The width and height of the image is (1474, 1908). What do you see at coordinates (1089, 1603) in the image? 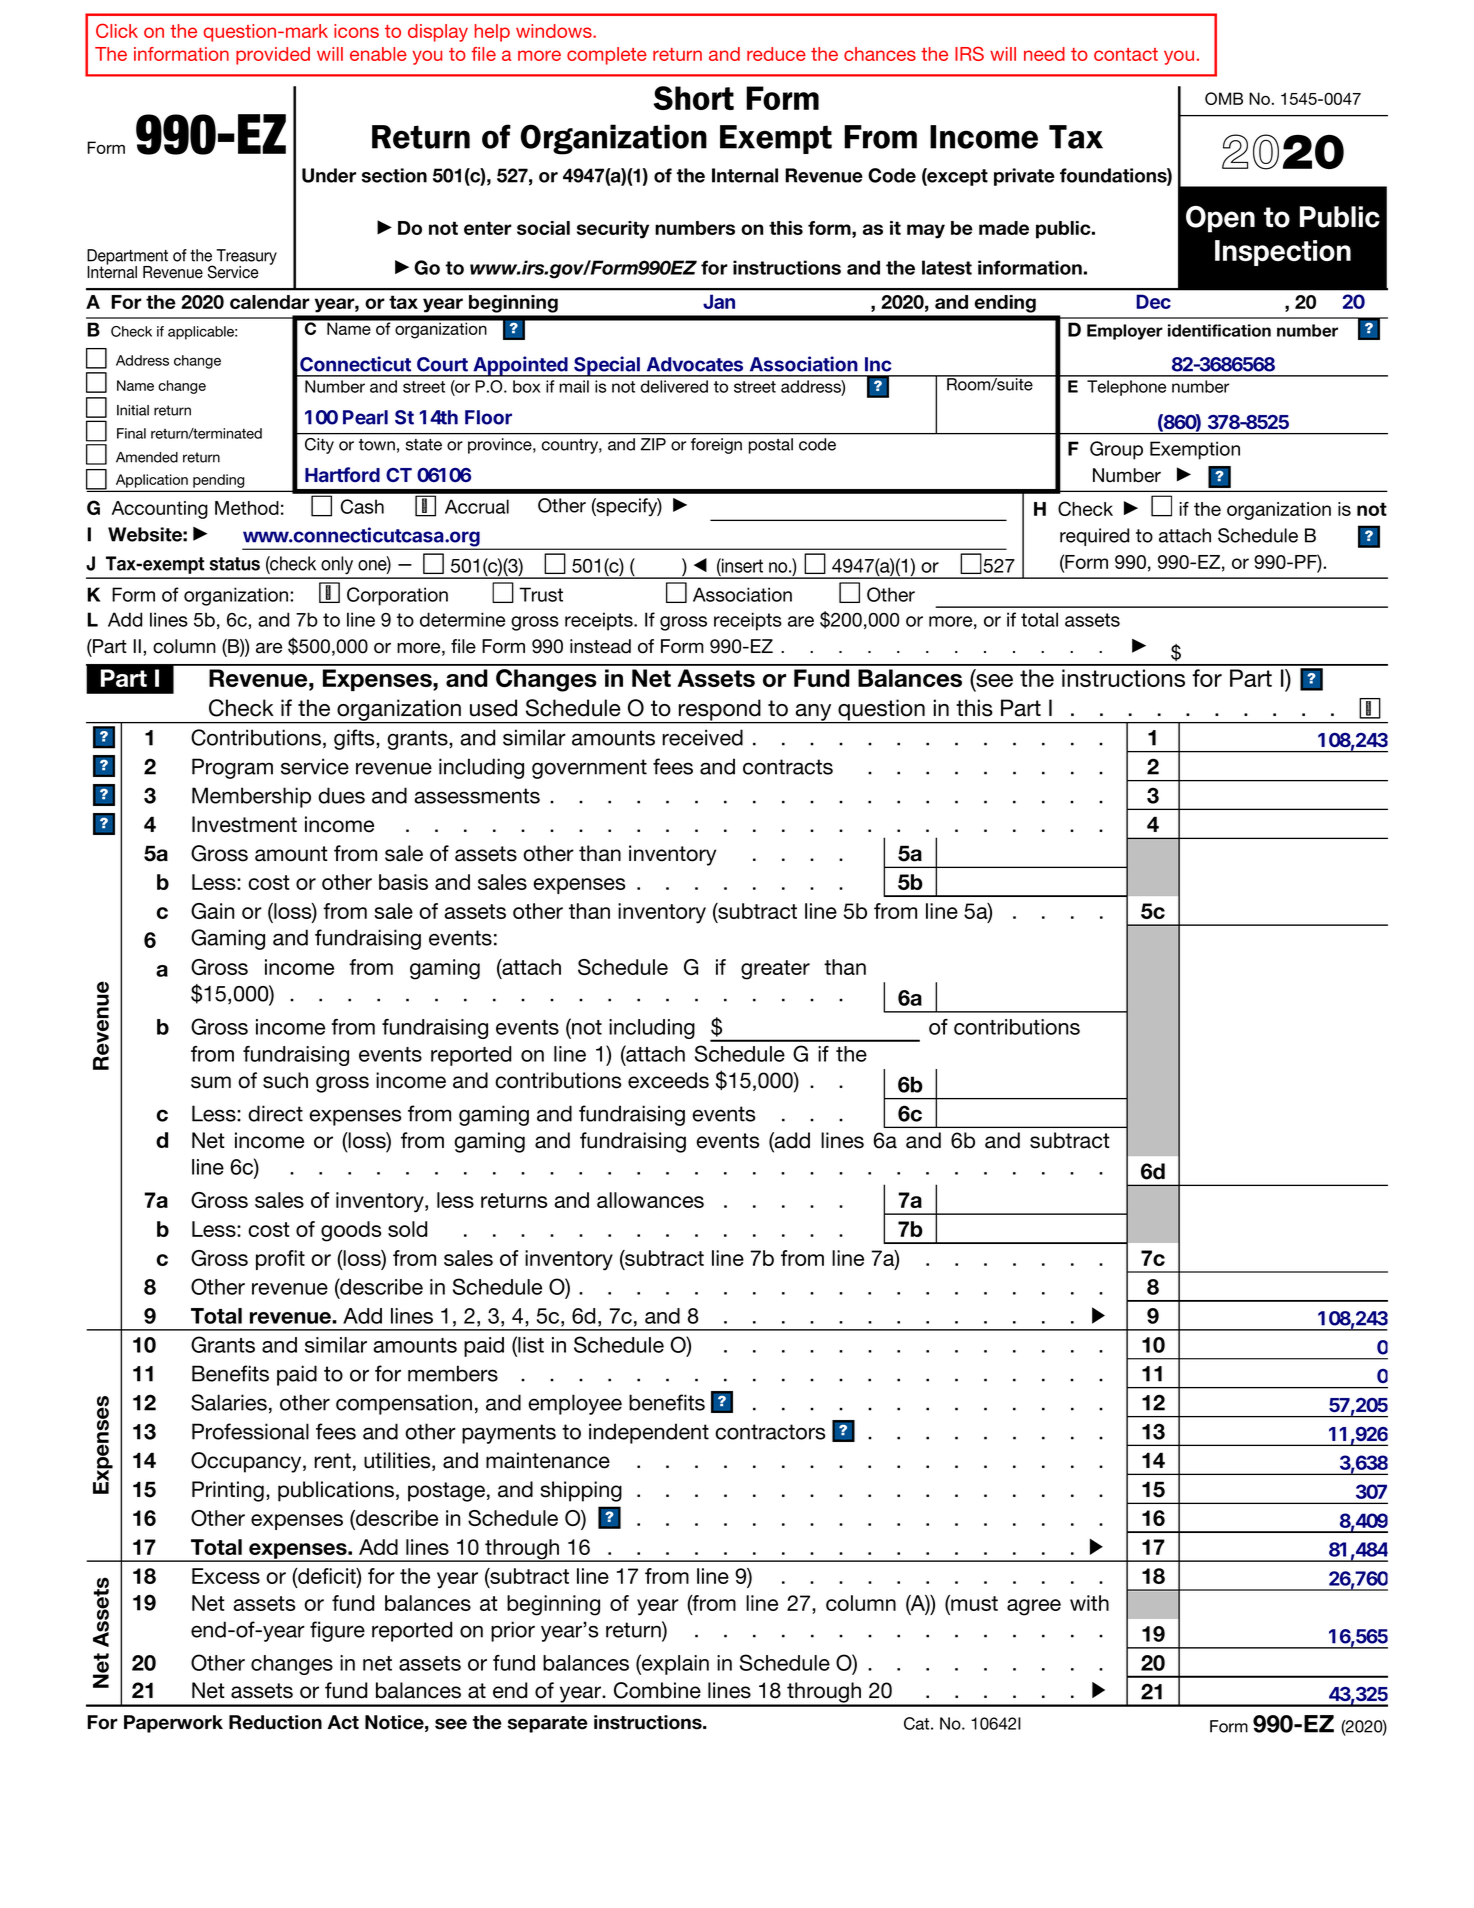
I see `with` at bounding box center [1089, 1603].
